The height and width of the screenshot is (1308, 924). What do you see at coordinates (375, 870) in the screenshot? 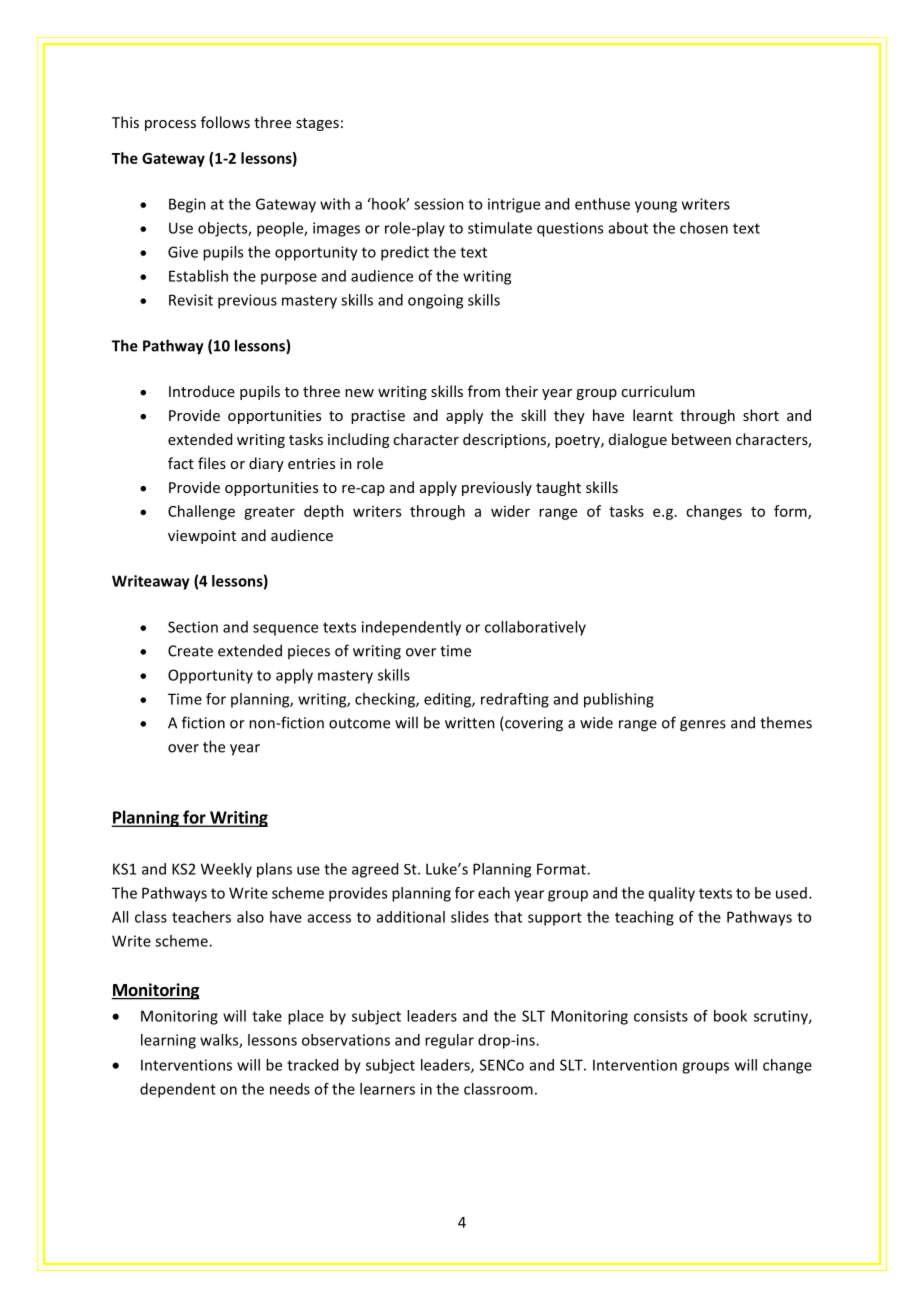
I see `agreed` at bounding box center [375, 870].
